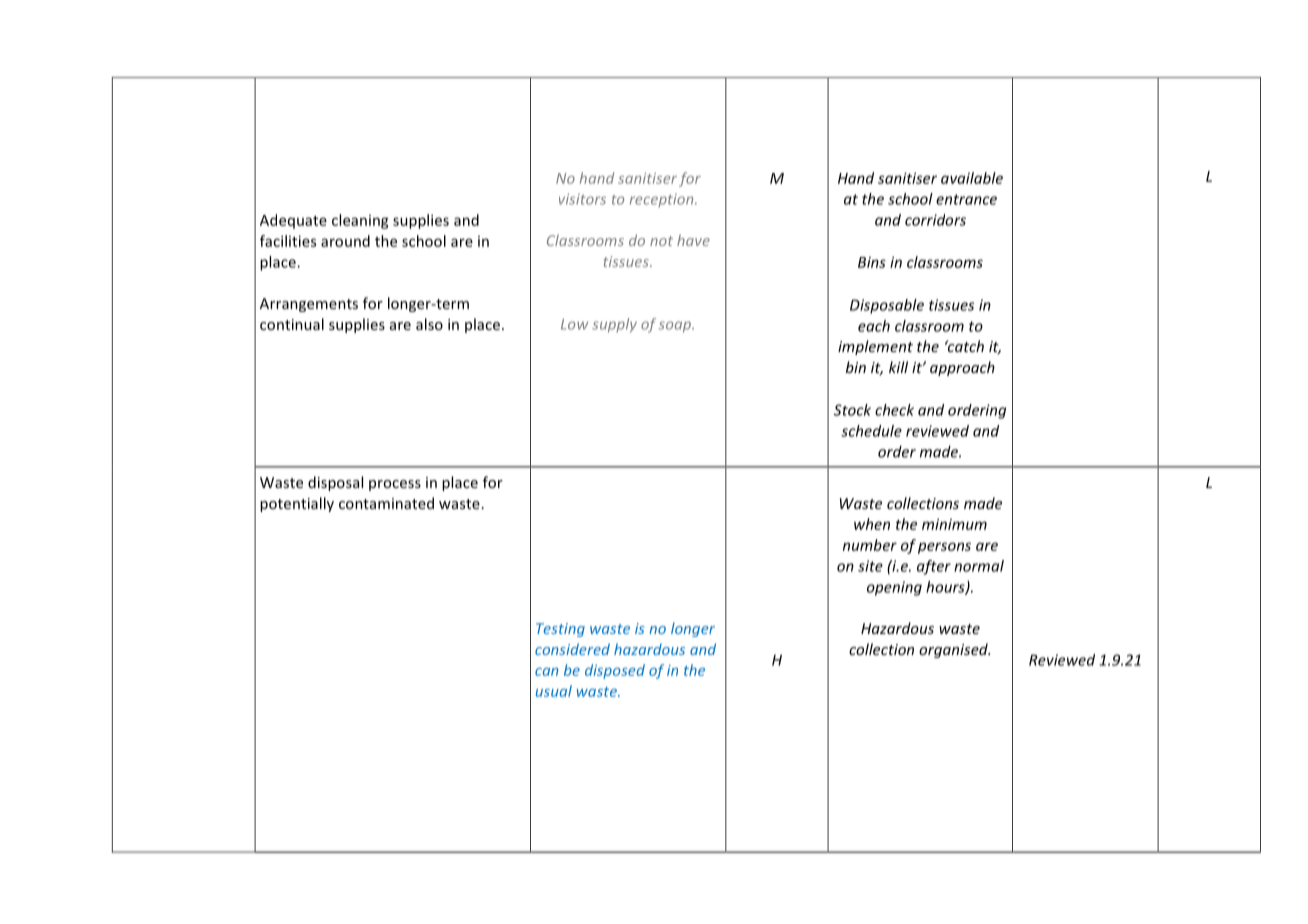 The width and height of the screenshot is (1308, 924). I want to click on reception, so click(663, 201).
